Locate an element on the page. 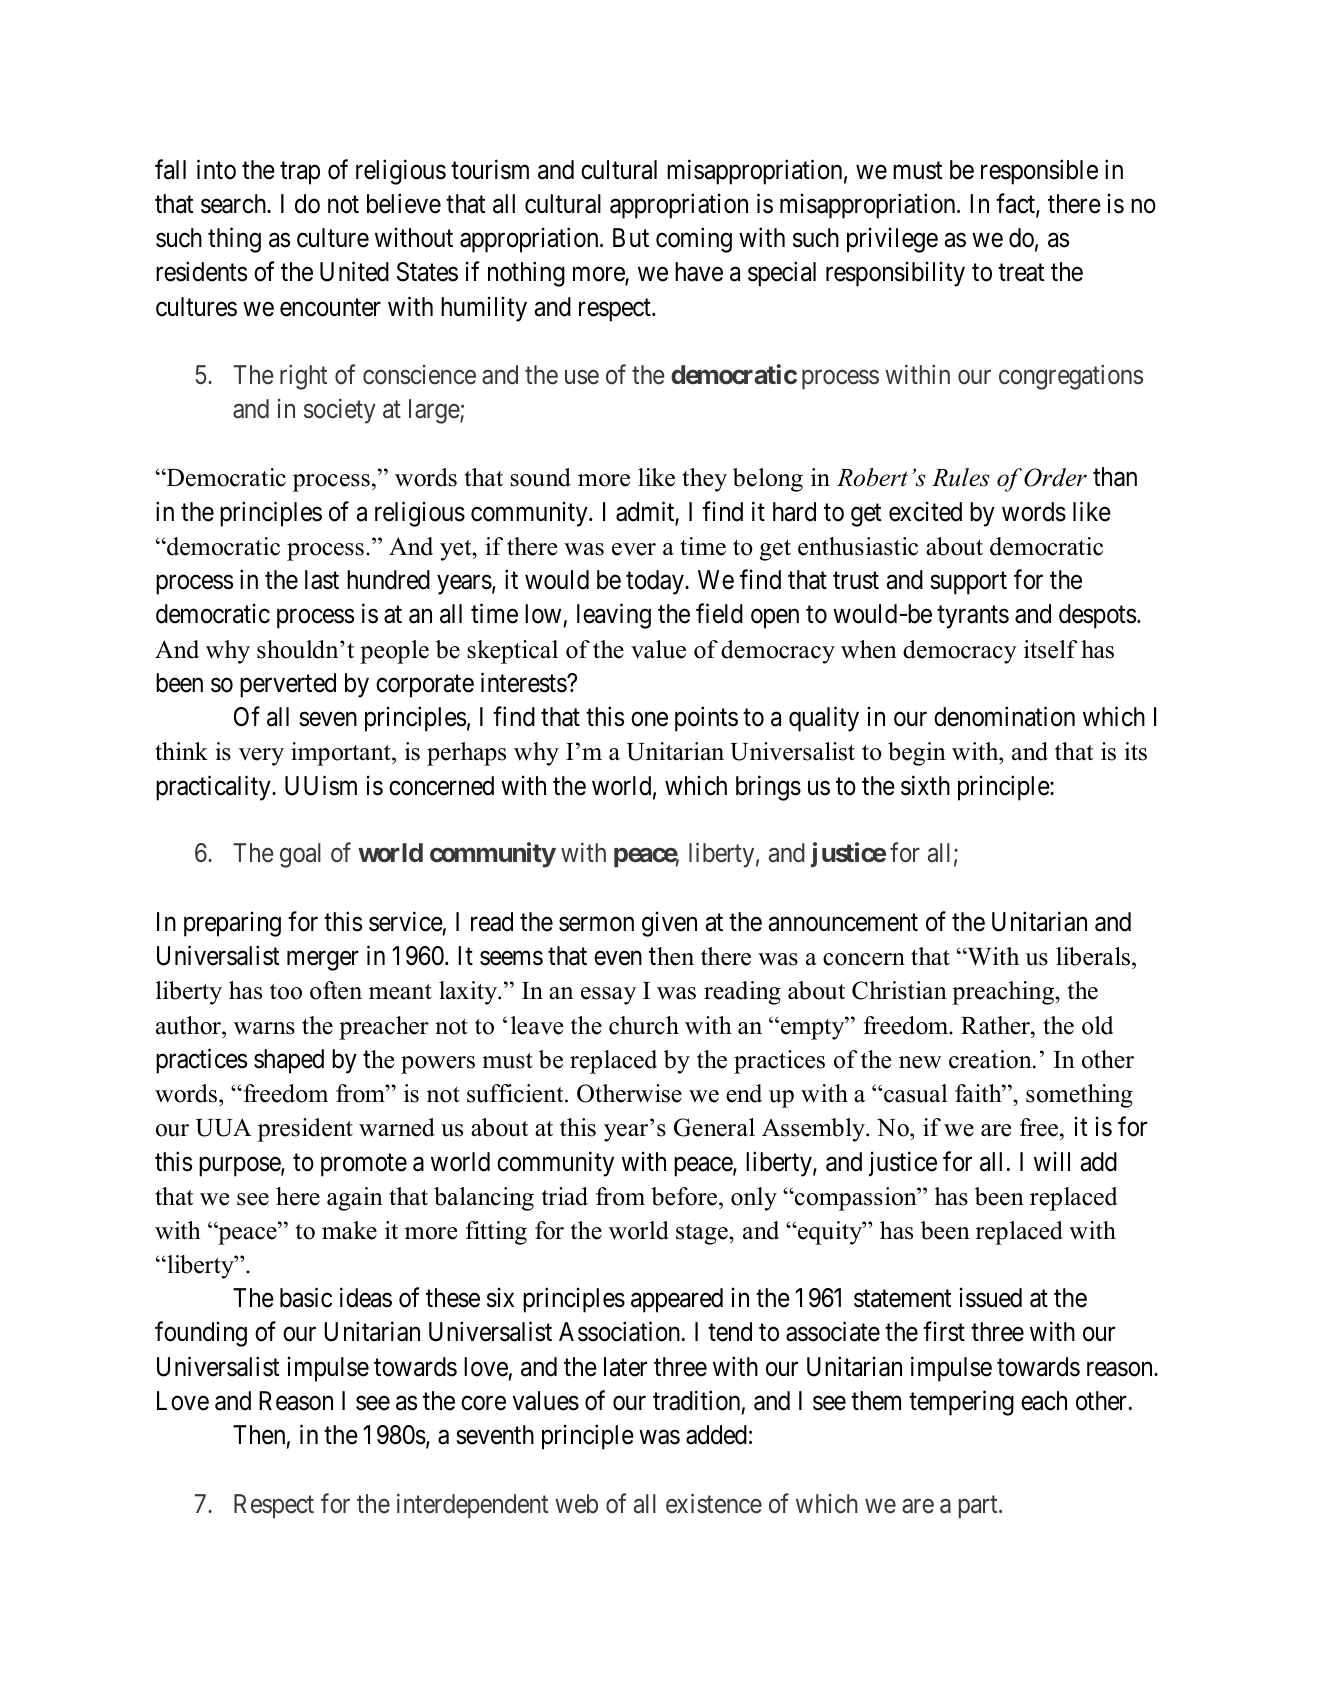  last is located at coordinates (322, 580).
